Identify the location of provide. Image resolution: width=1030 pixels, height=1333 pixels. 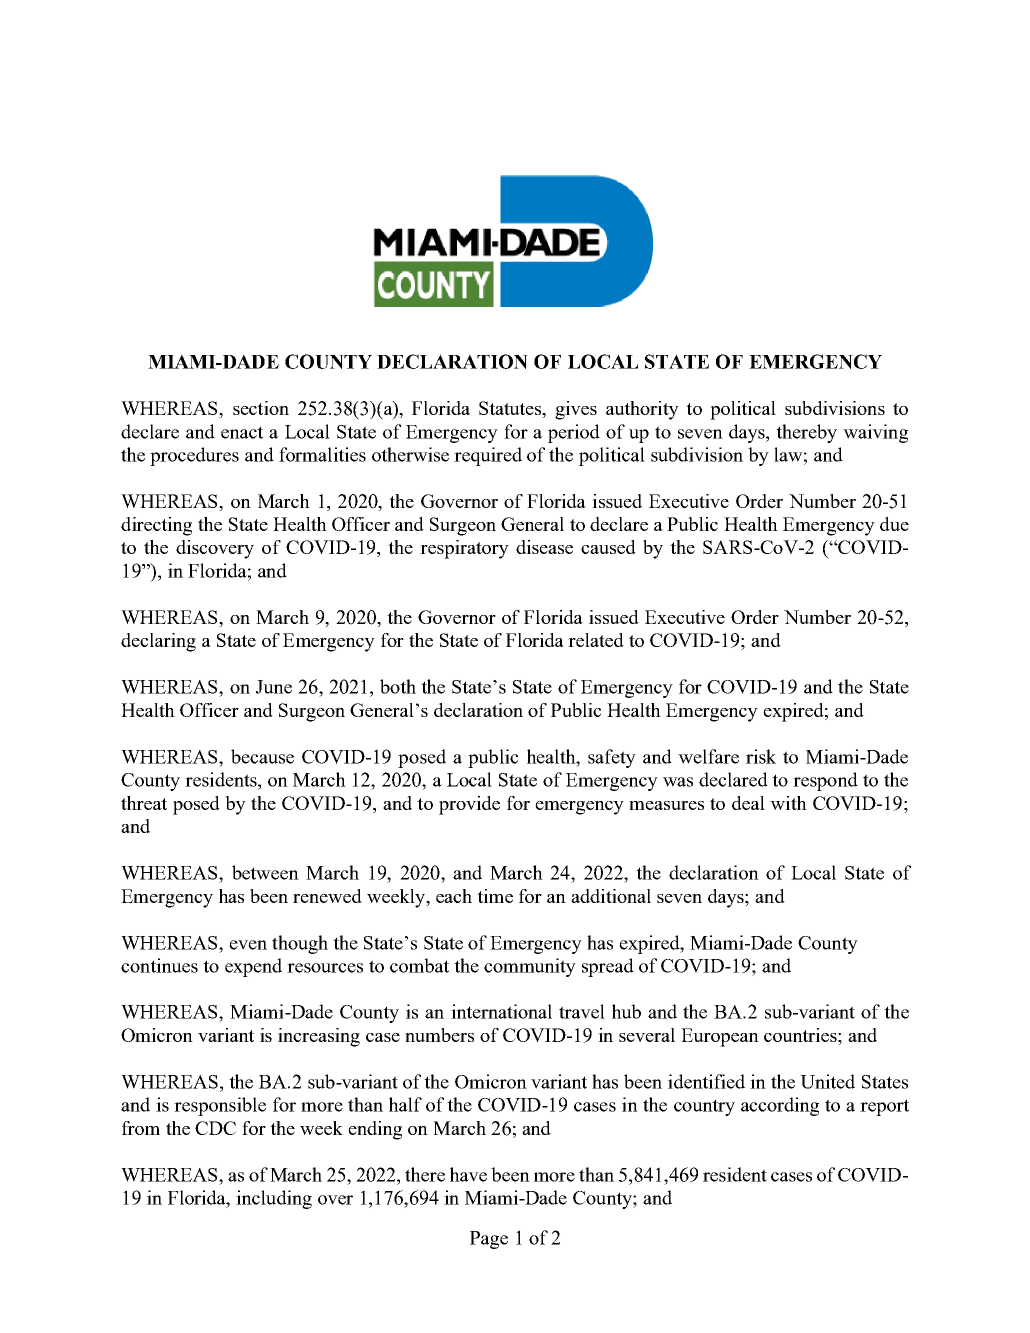
(469, 805).
